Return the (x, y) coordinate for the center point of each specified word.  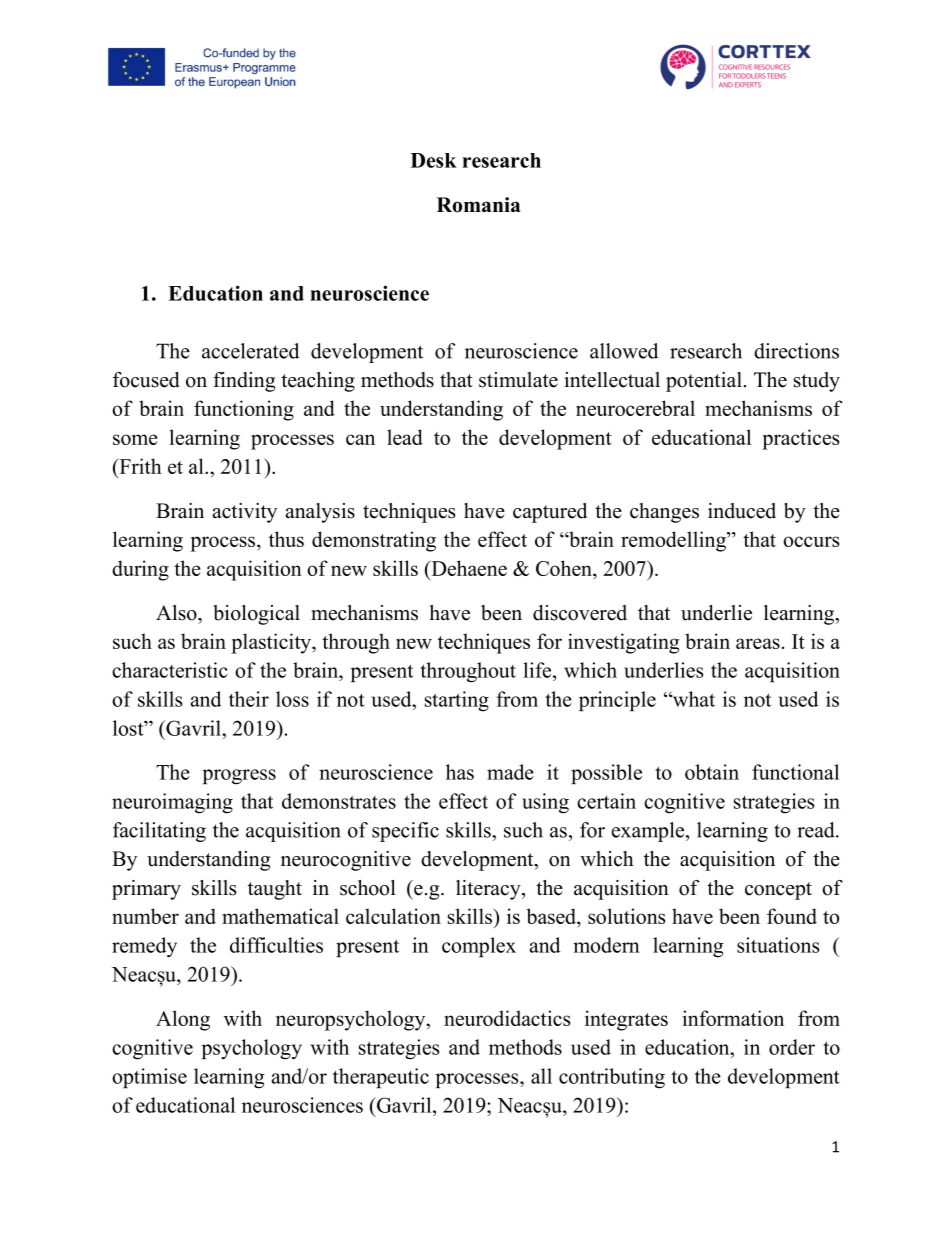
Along (183, 1020)
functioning (244, 410)
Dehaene (468, 568)
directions (796, 351)
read (817, 830)
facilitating (159, 832)
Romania (479, 205)
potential (704, 382)
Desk (434, 160)
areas (758, 643)
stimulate (518, 380)
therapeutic (381, 1078)
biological (256, 615)
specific (405, 832)
